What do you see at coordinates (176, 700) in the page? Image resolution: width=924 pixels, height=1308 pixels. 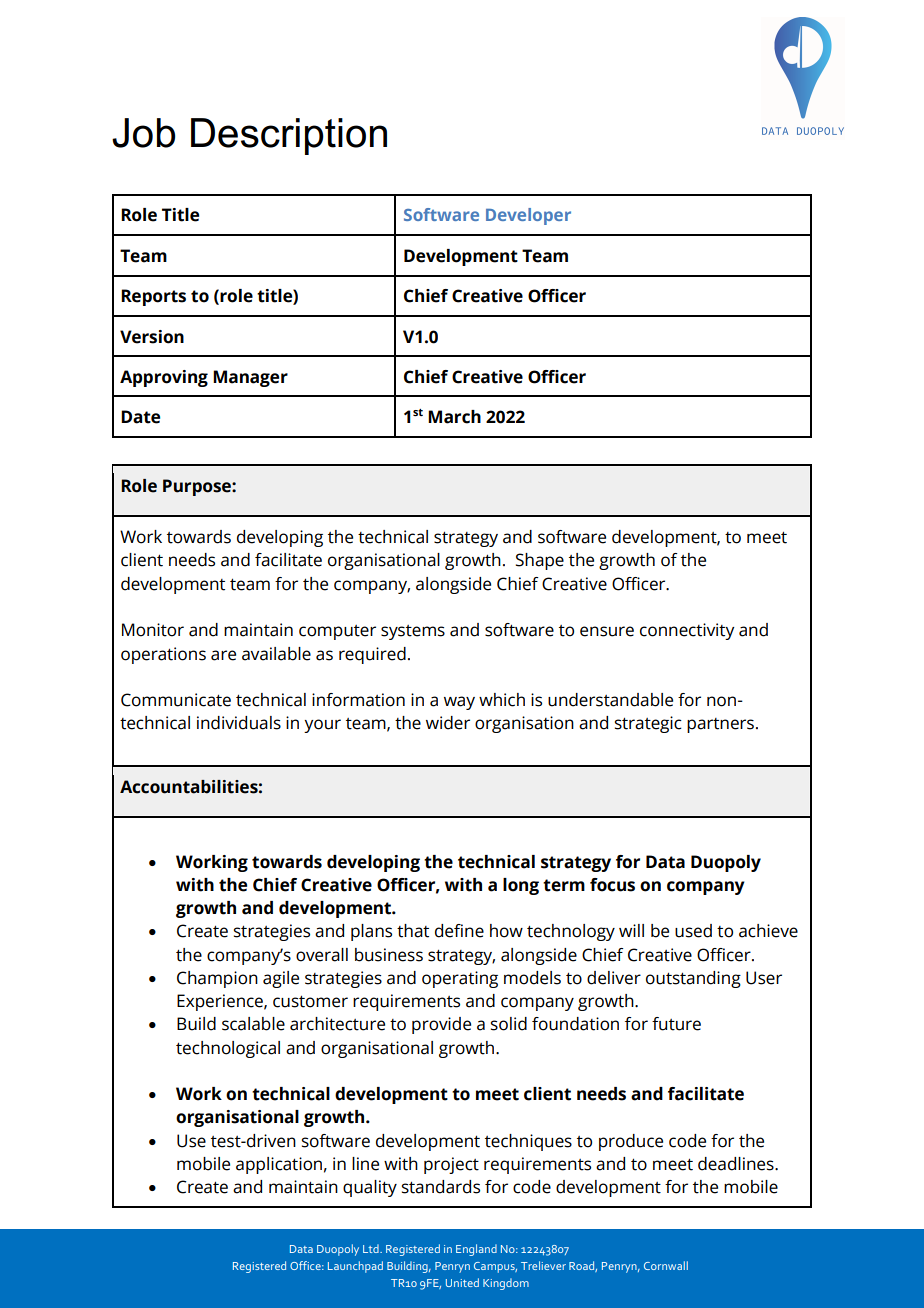 I see `Communicate` at bounding box center [176, 700].
